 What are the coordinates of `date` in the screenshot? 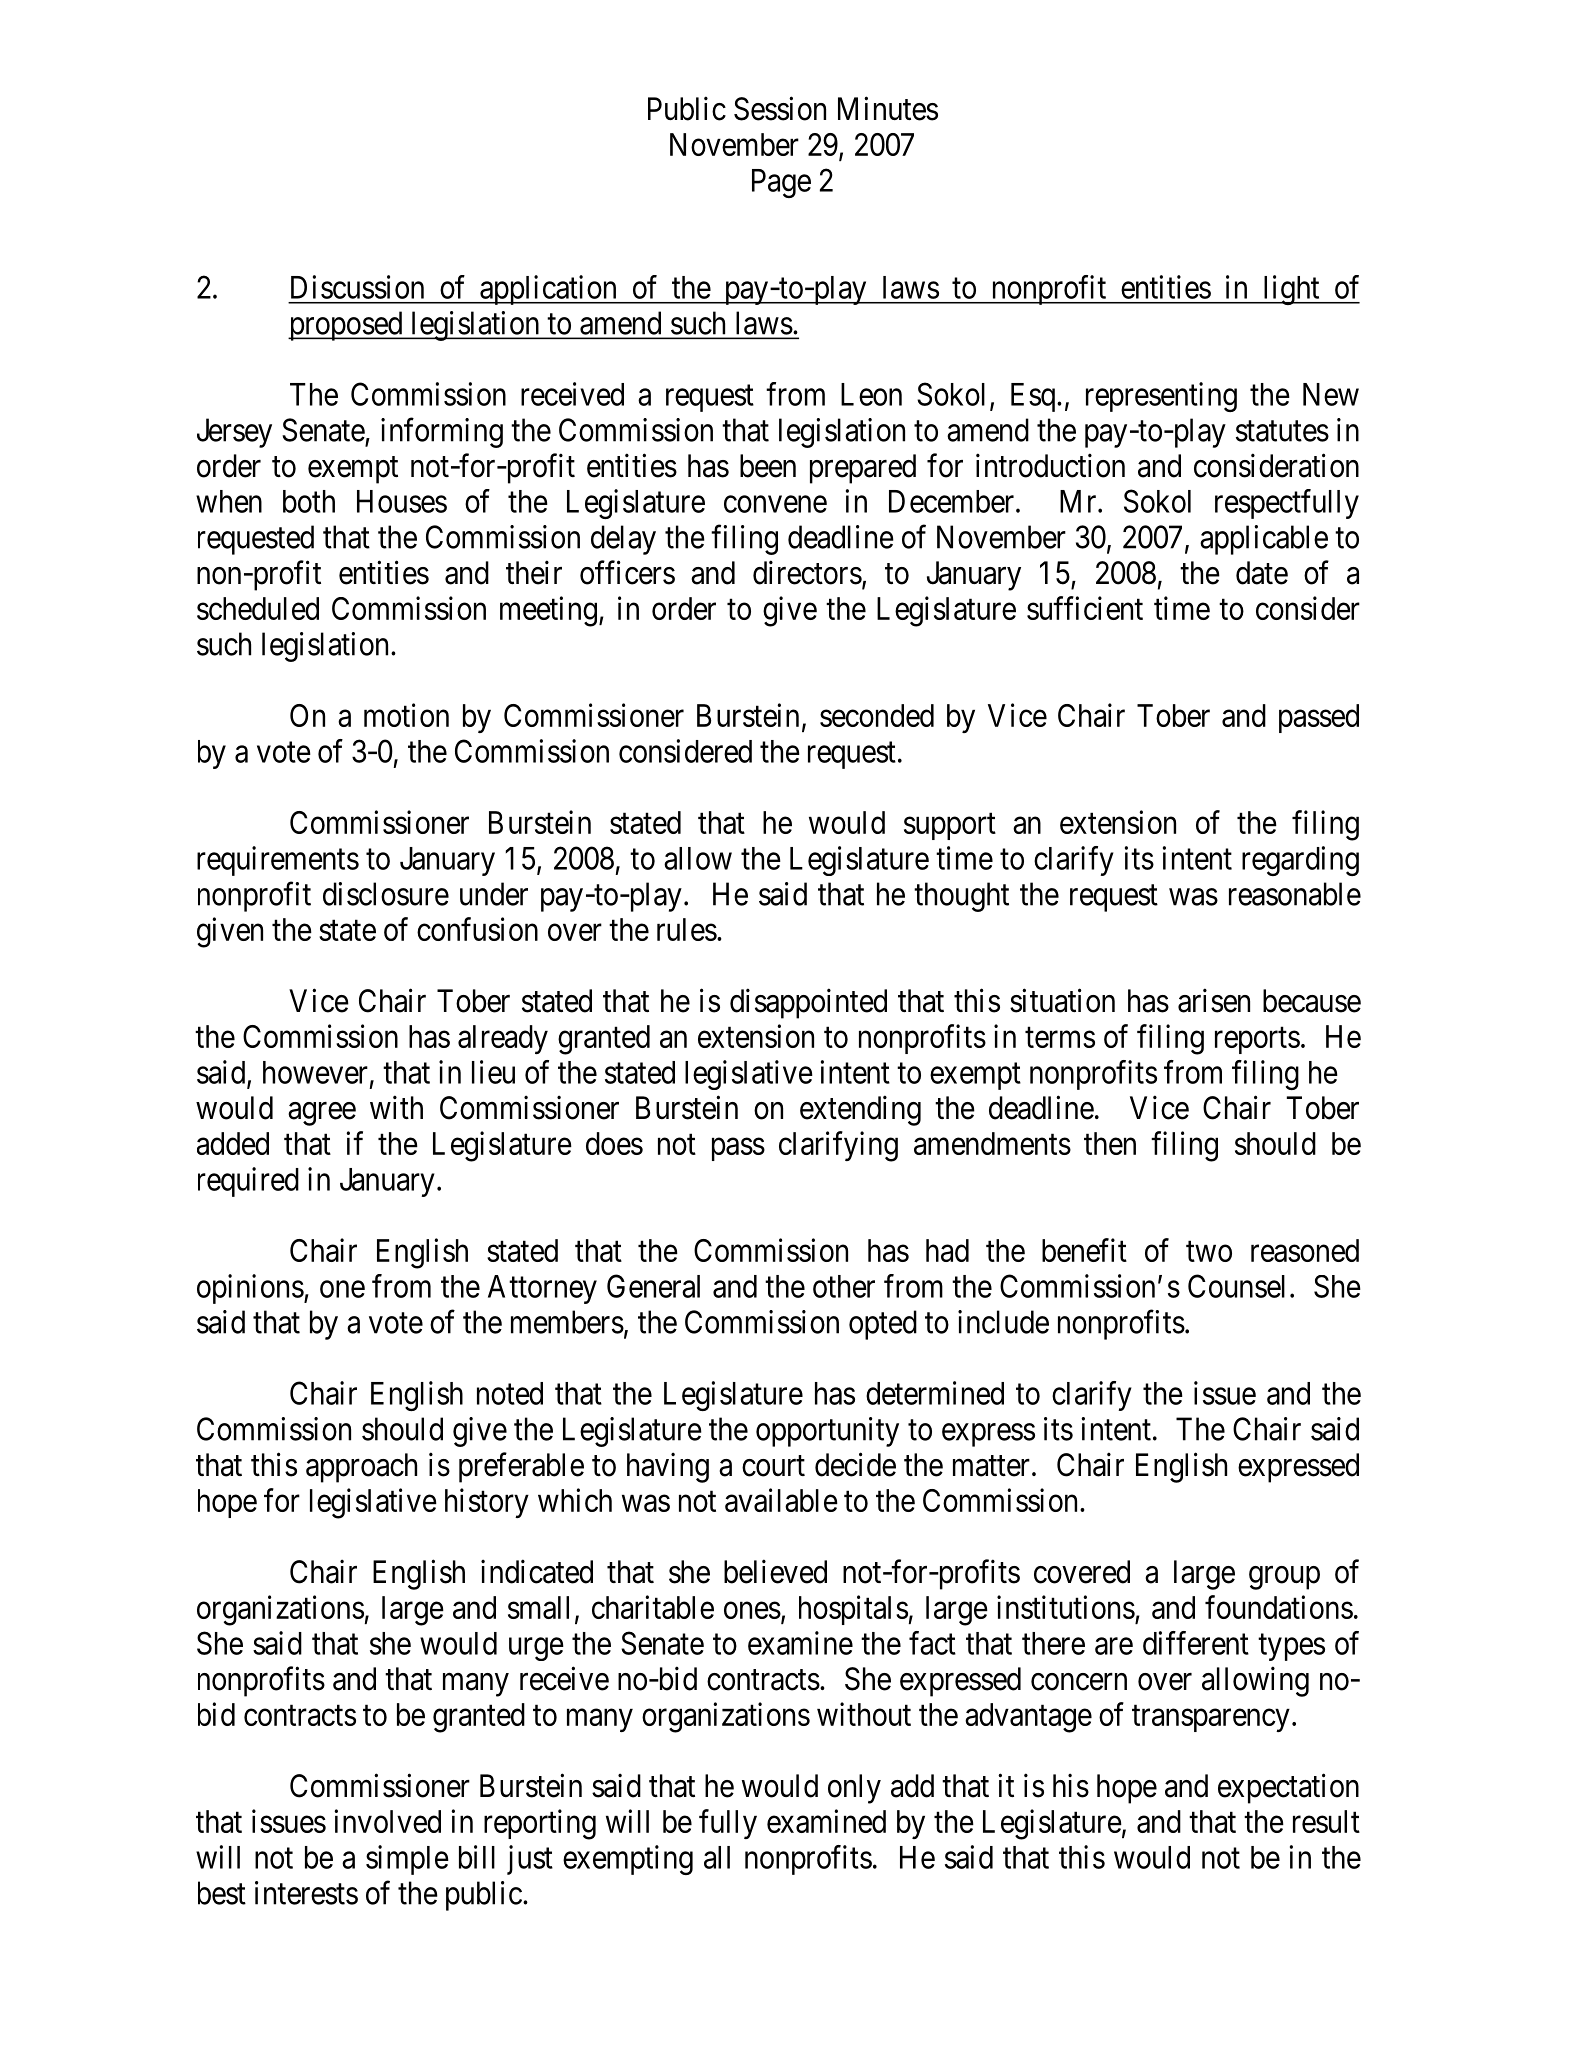 It's located at (1262, 573).
